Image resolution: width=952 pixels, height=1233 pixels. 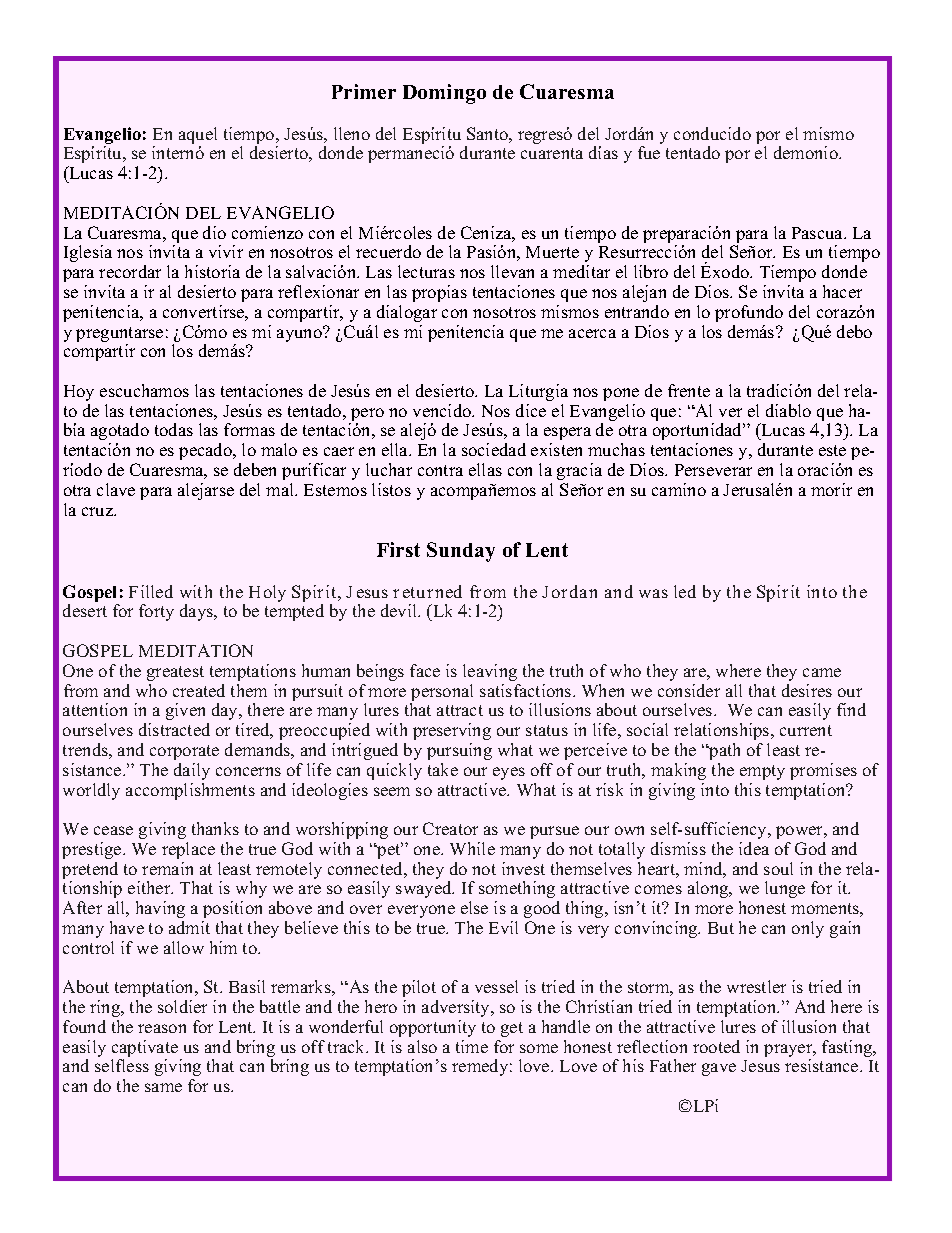 What do you see at coordinates (461, 552) in the page?
I see `Sunday` at bounding box center [461, 552].
